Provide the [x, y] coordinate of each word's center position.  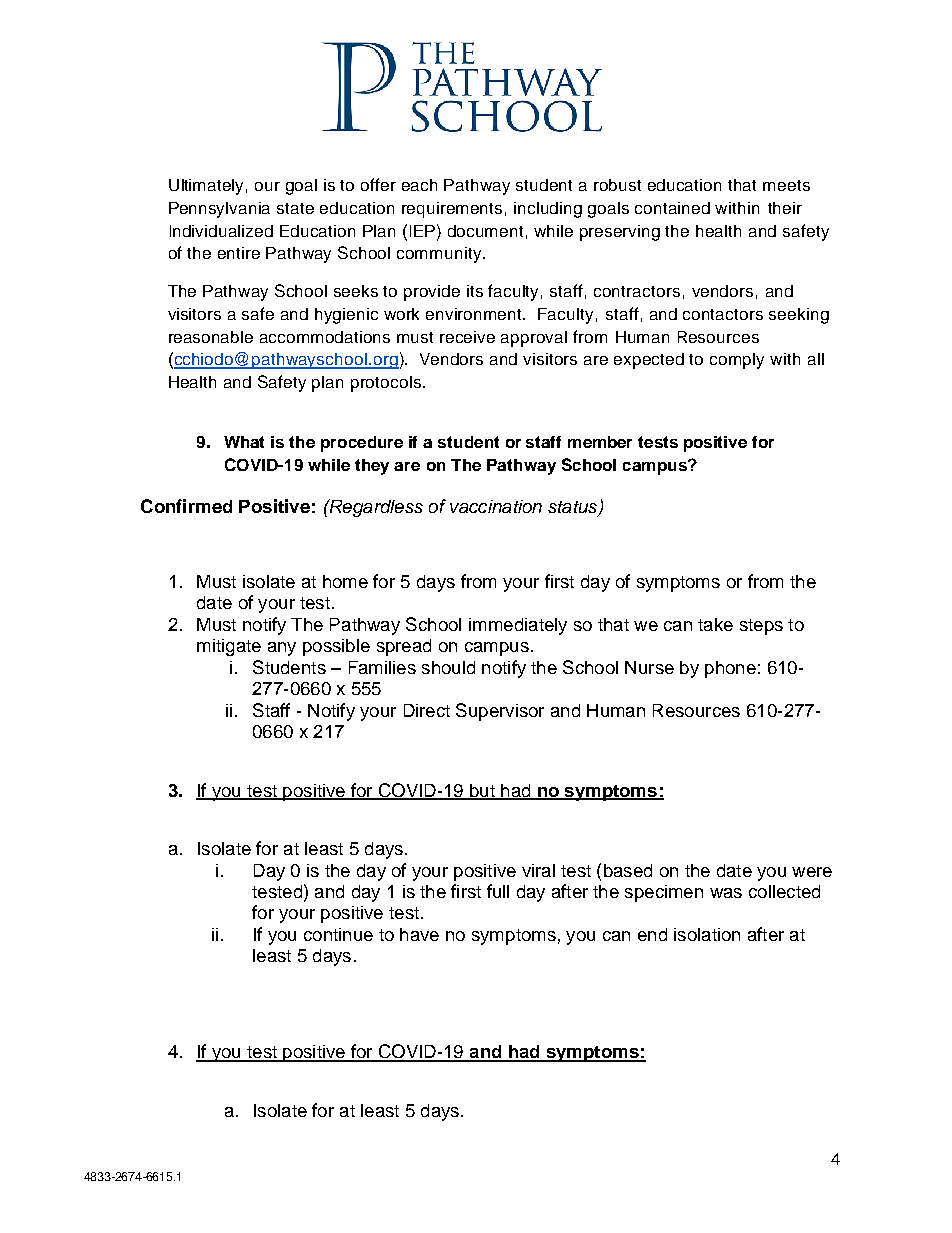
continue [338, 934]
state [295, 208]
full [498, 891]
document [485, 231]
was [726, 893]
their [785, 208]
